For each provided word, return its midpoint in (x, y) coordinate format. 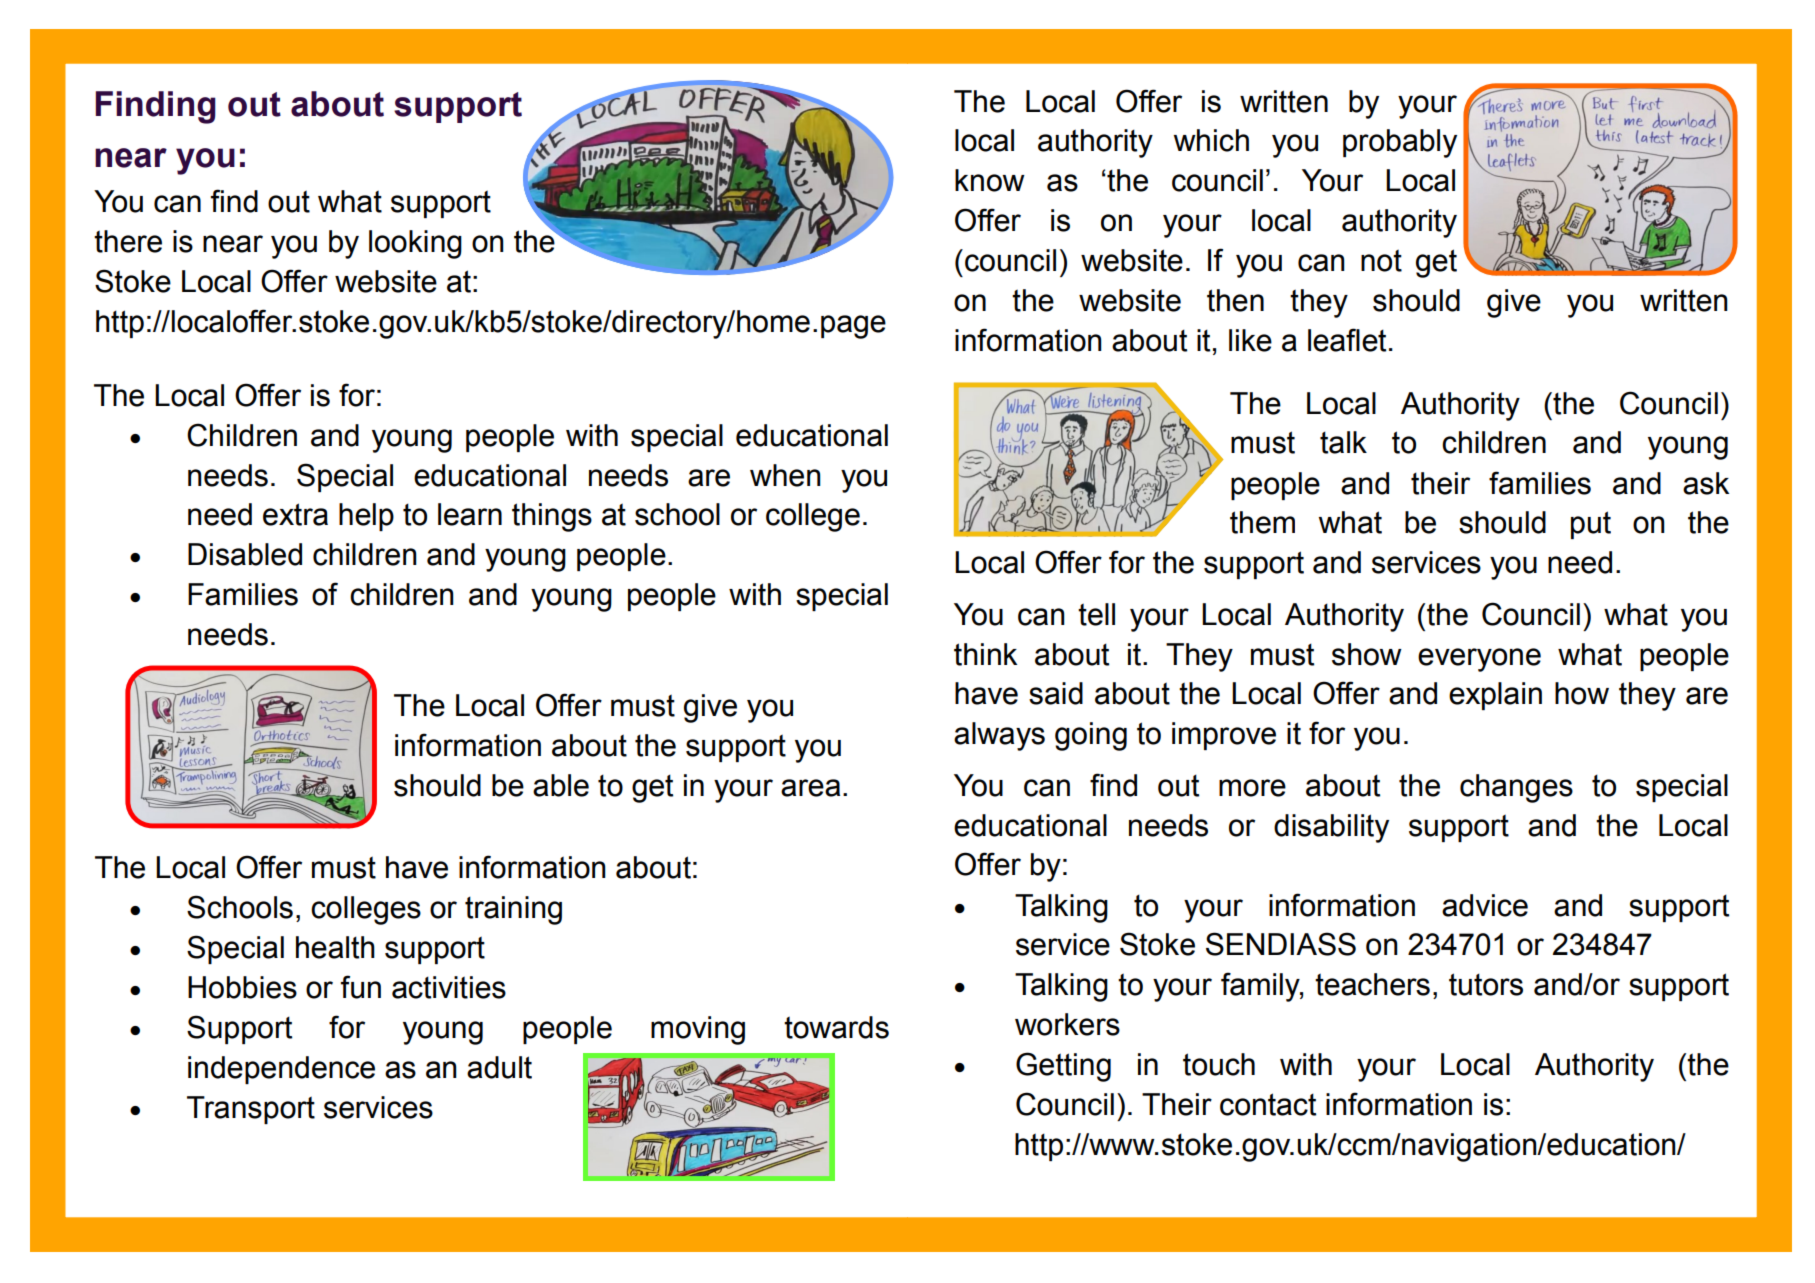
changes (1516, 788)
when (785, 475)
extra (295, 514)
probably (1400, 143)
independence (281, 1070)
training (513, 910)
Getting (1063, 1067)
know (990, 180)
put (1591, 525)
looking (415, 244)
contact (1268, 1104)
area (810, 788)
